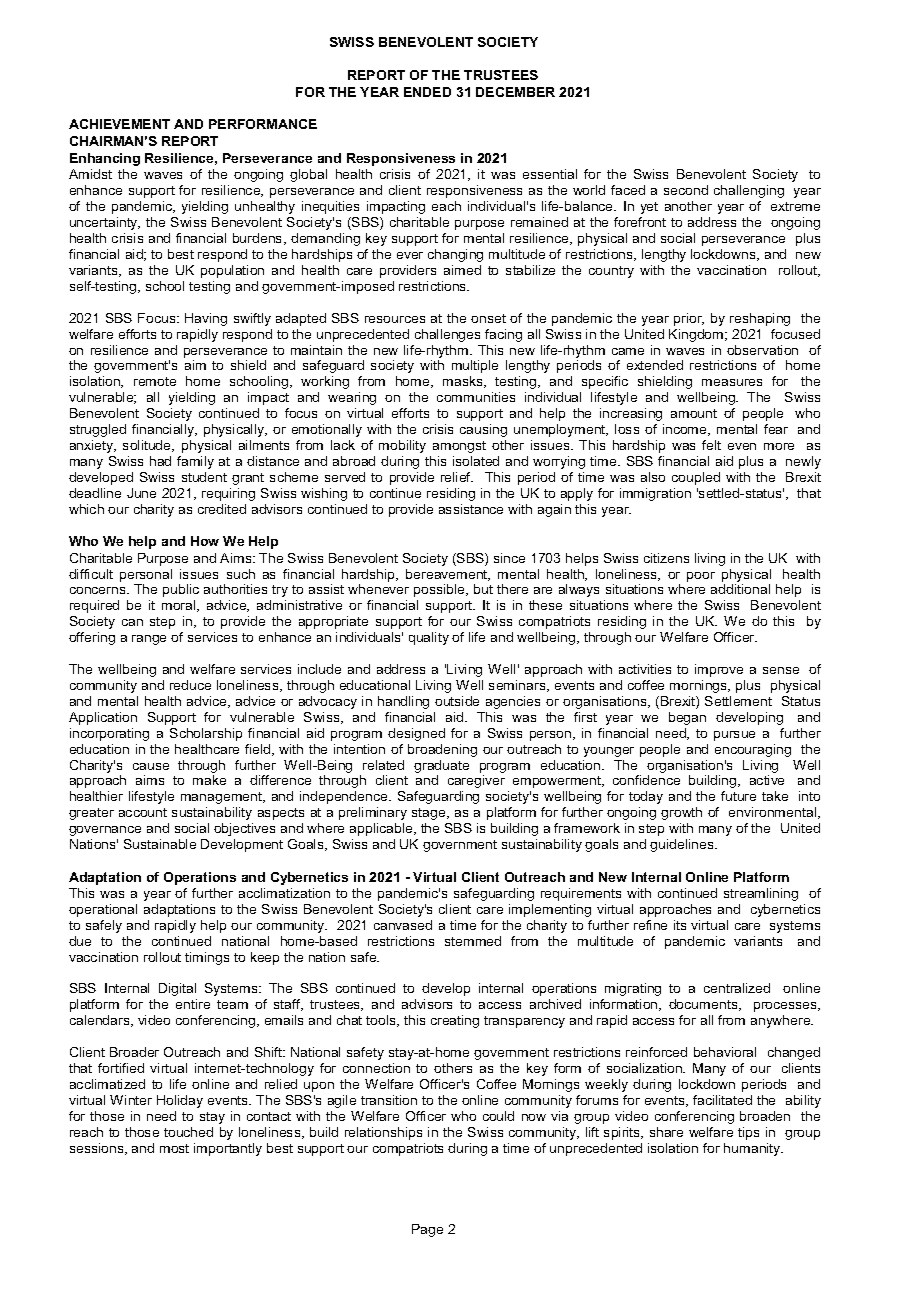 The height and width of the document is (1308, 924). I want to click on had, so click(160, 461).
